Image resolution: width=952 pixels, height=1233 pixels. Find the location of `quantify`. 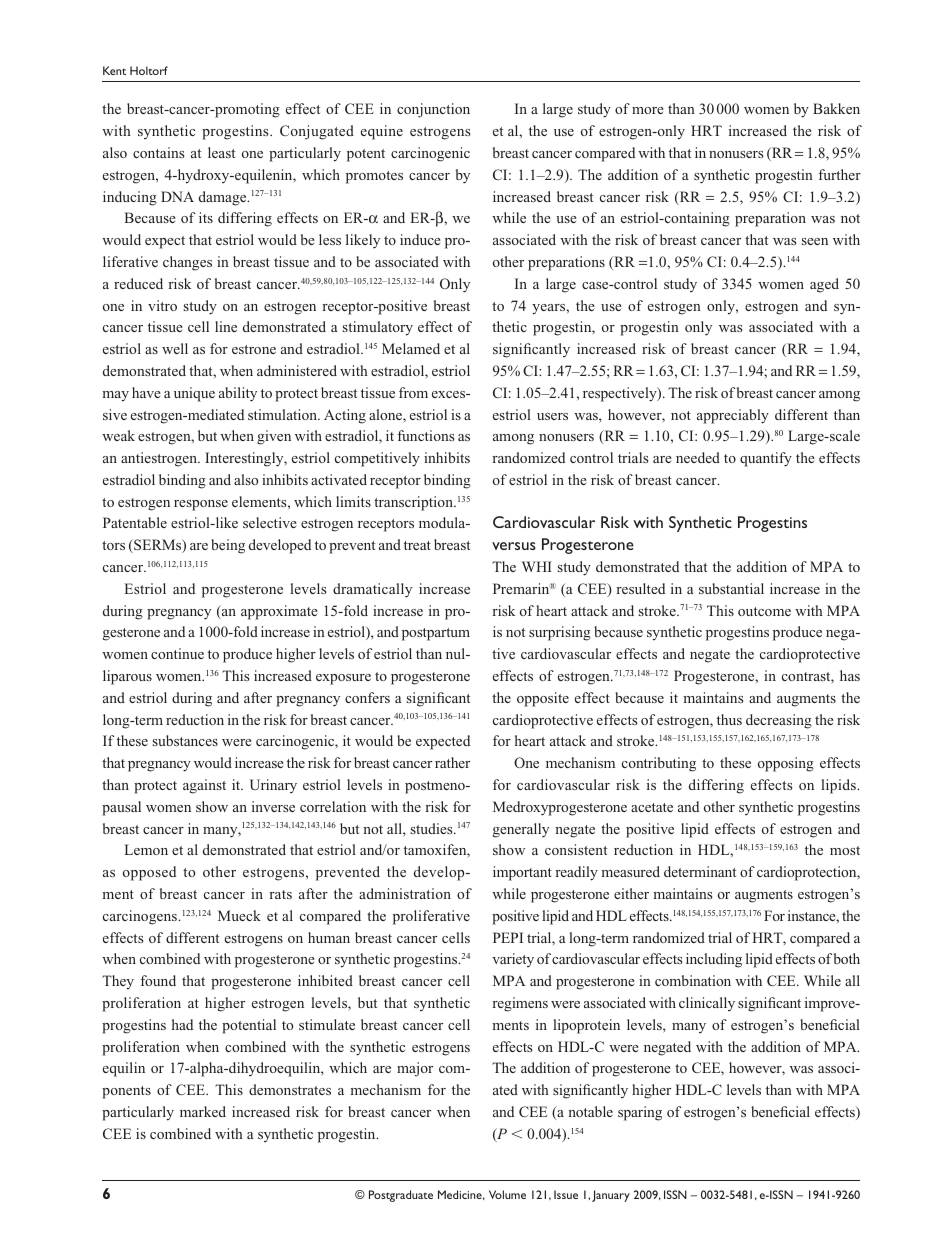

quantify is located at coordinates (766, 459).
